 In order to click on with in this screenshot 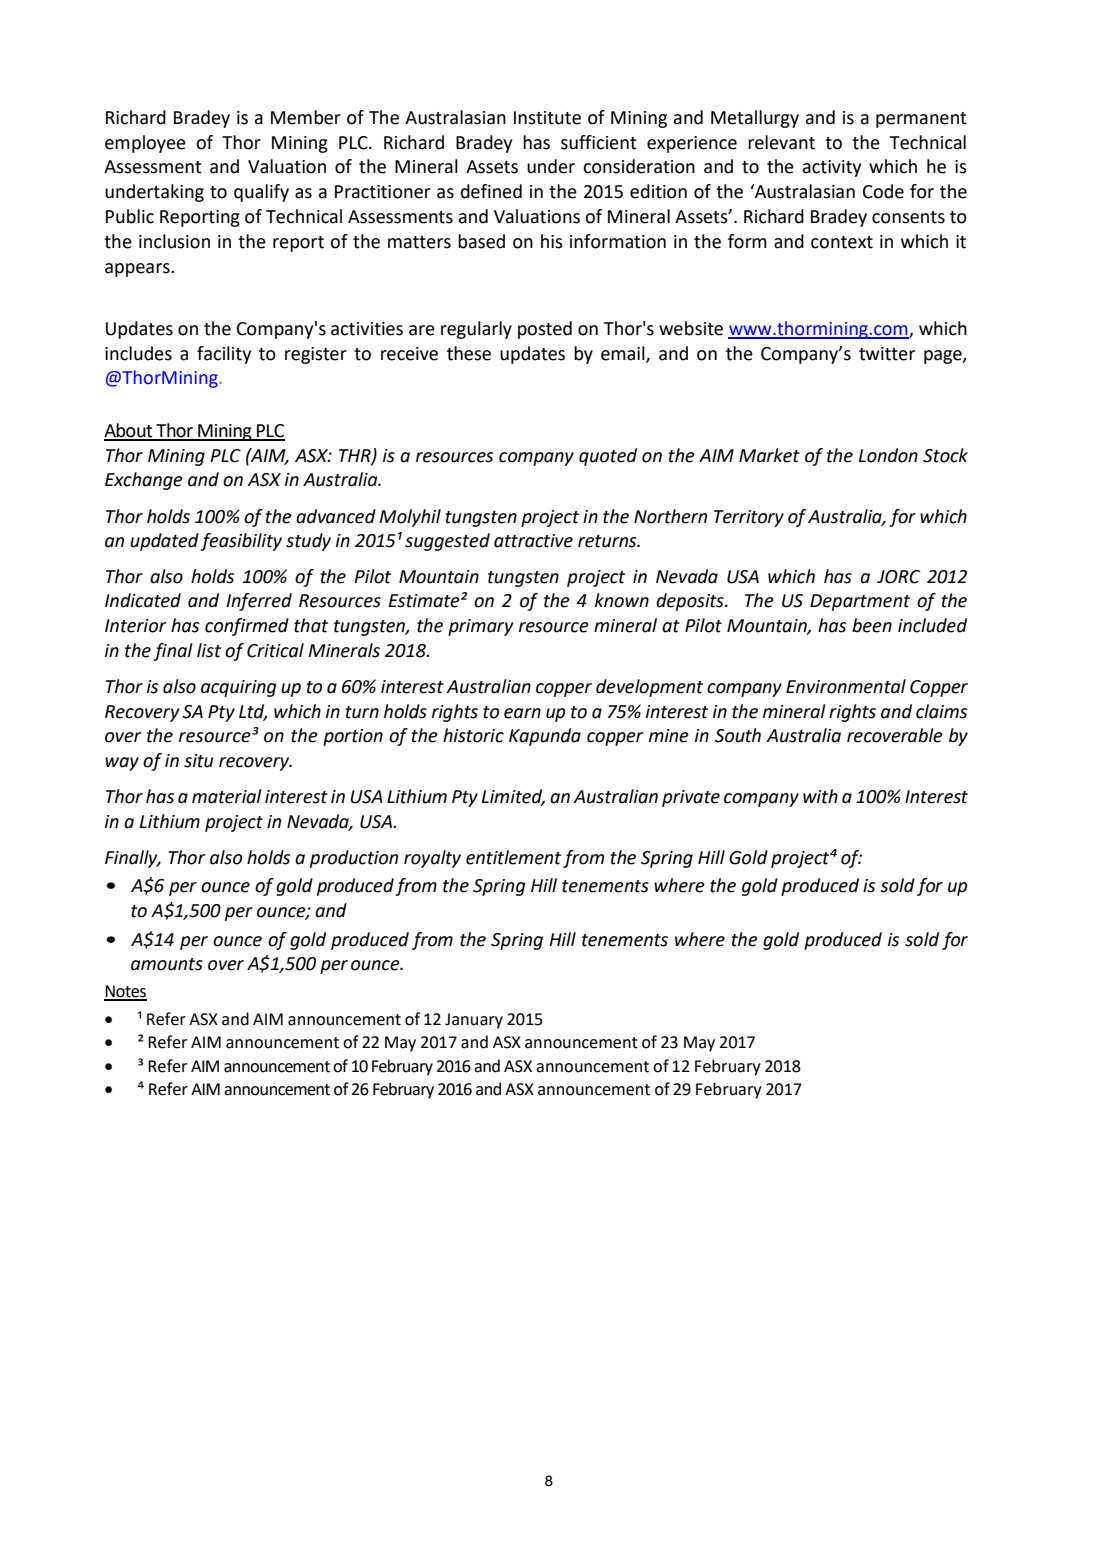, I will do `click(820, 796)`.
